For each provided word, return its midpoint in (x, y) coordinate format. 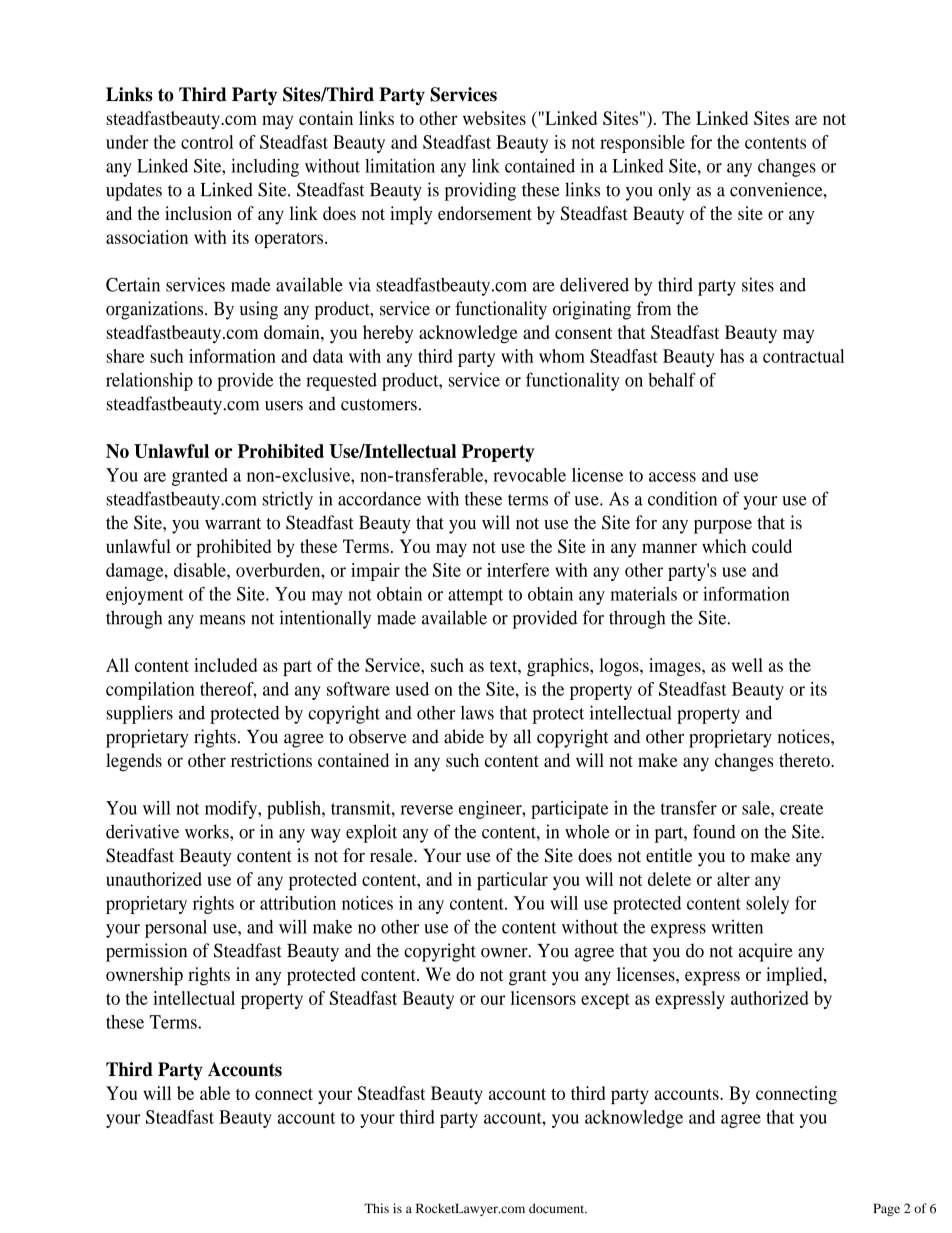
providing (480, 191)
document (558, 1208)
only (674, 191)
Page (887, 1209)
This (376, 1208)
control (207, 142)
